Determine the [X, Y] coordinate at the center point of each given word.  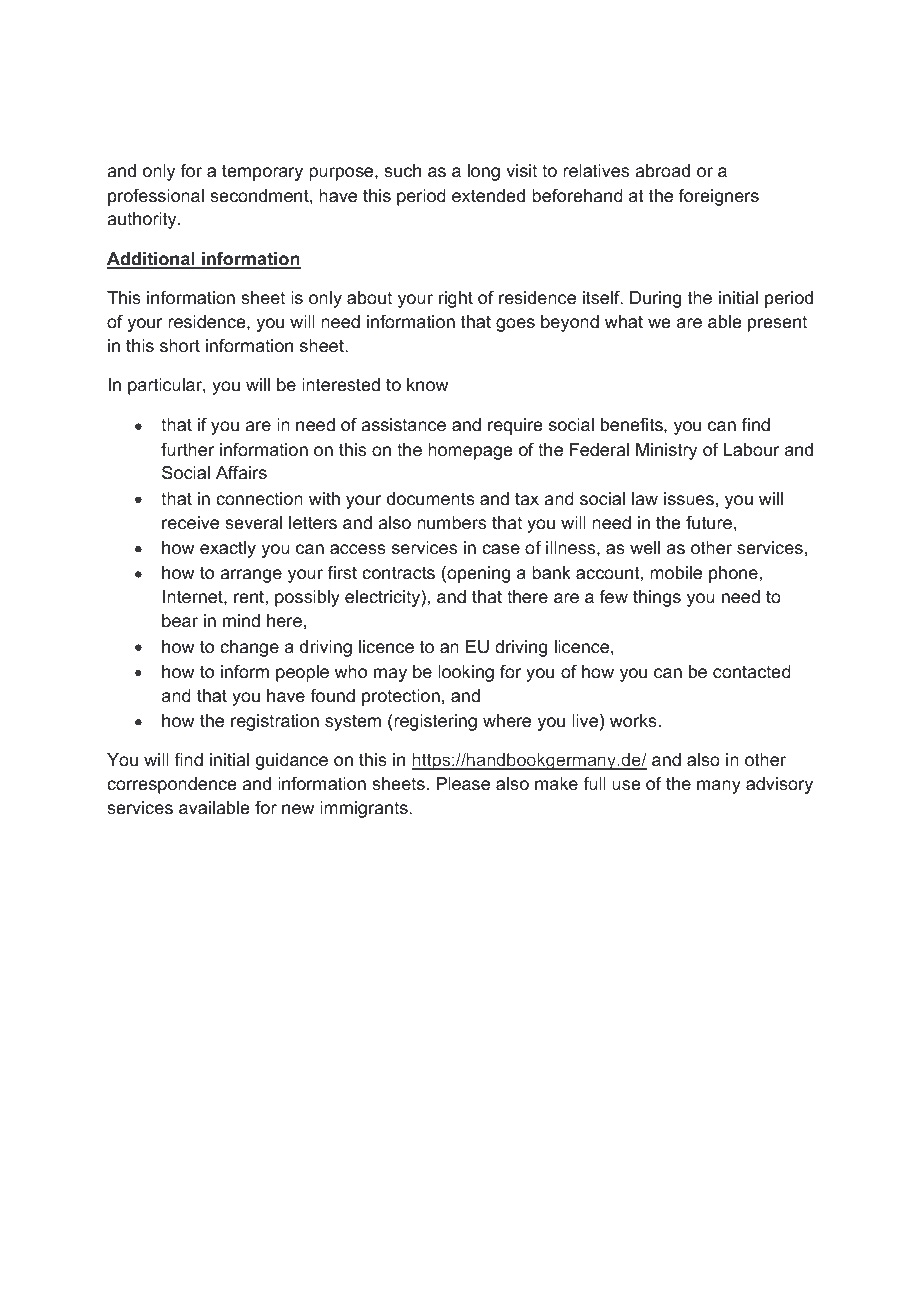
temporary [262, 172]
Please [463, 784]
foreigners [719, 197]
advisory [779, 785]
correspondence [172, 785]
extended [488, 196]
